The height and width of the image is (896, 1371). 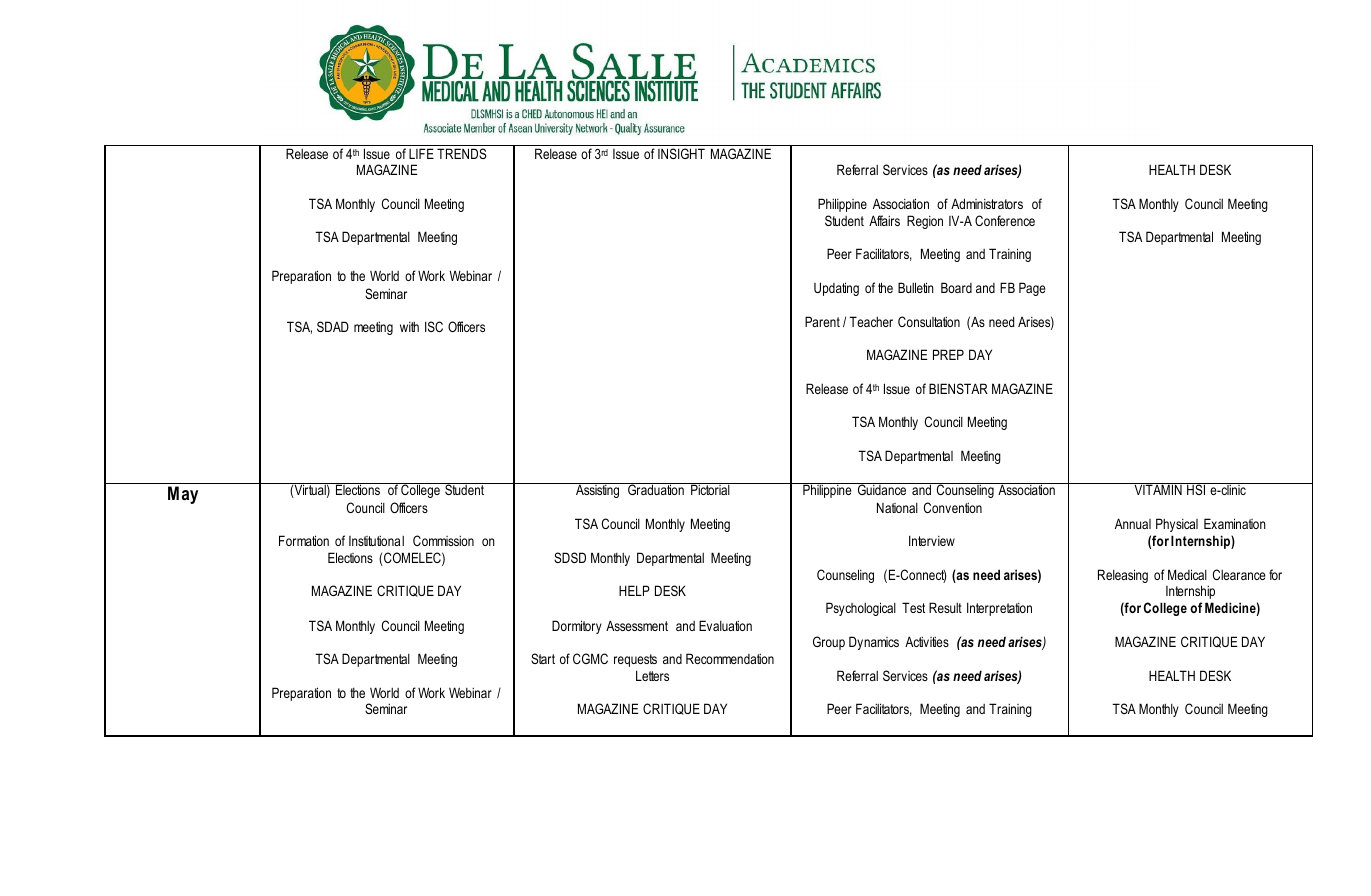 I want to click on Start, so click(x=543, y=658).
